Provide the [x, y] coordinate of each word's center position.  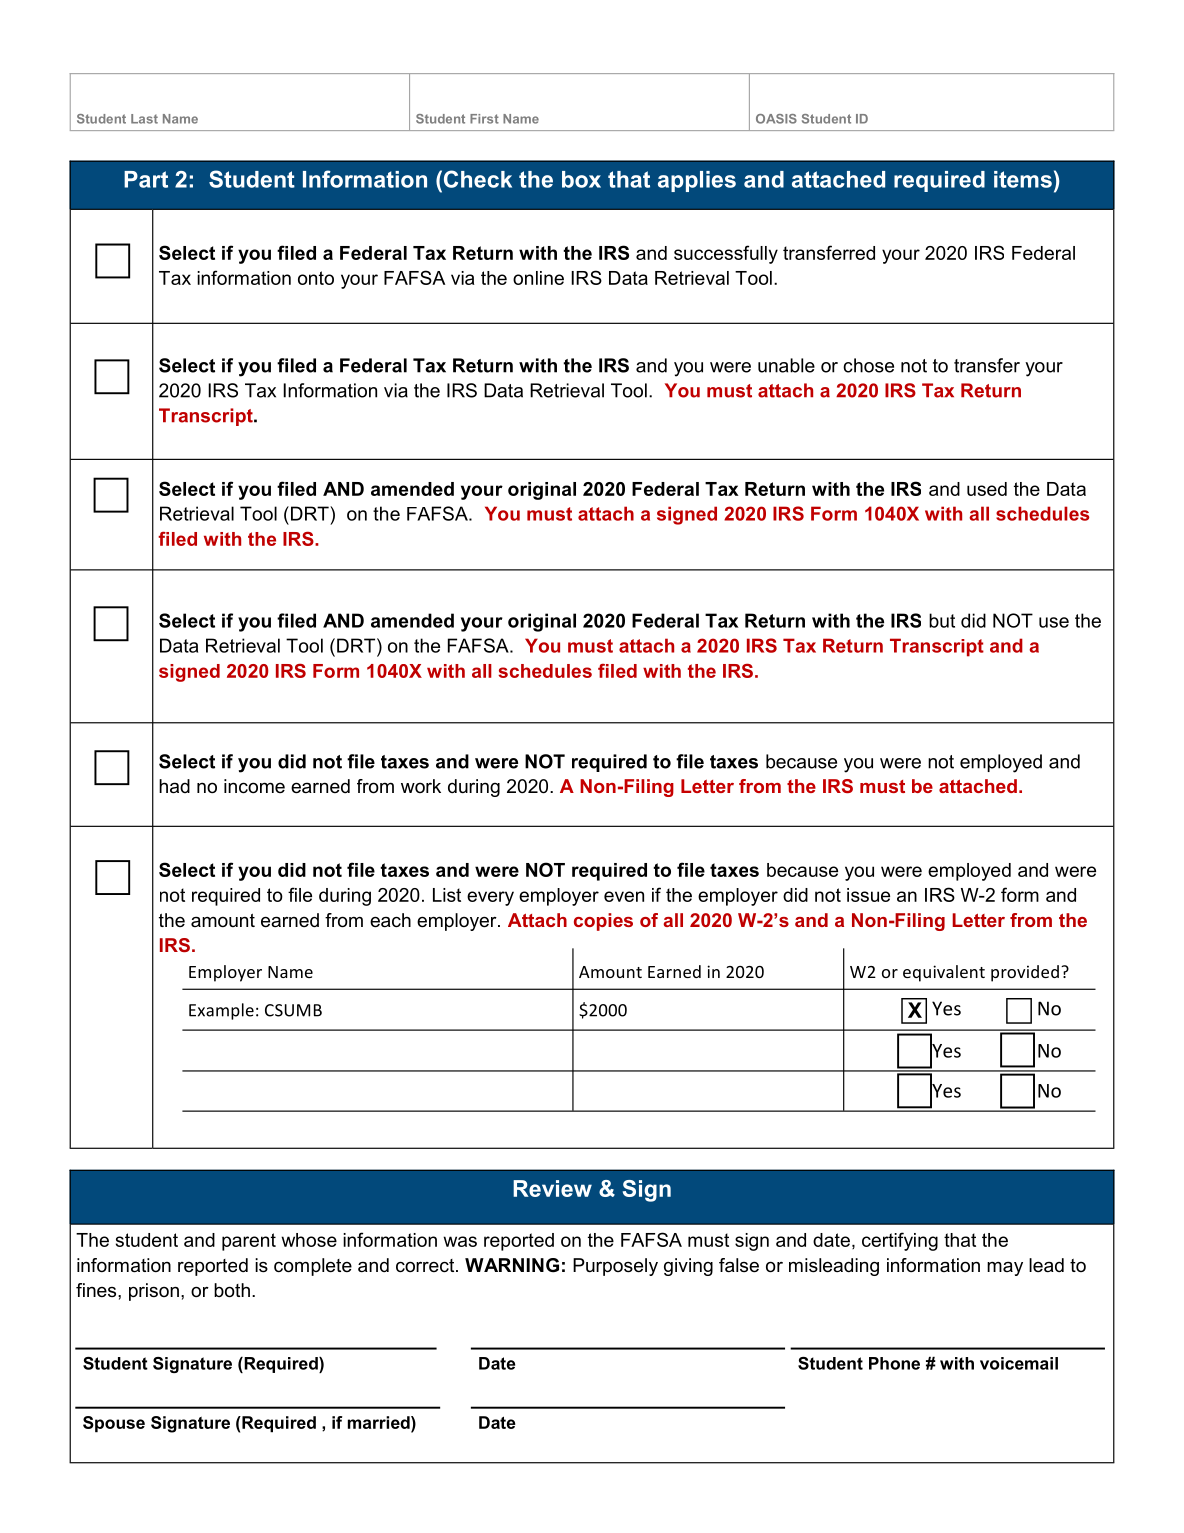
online [538, 278]
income [254, 786]
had [174, 786]
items [1023, 179]
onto [316, 278]
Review [552, 1188]
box [581, 179]
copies [603, 922]
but [942, 620]
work [421, 786]
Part [146, 179]
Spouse [114, 1424]
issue [868, 895]
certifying [900, 1241]
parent [249, 1242]
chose [868, 365]
